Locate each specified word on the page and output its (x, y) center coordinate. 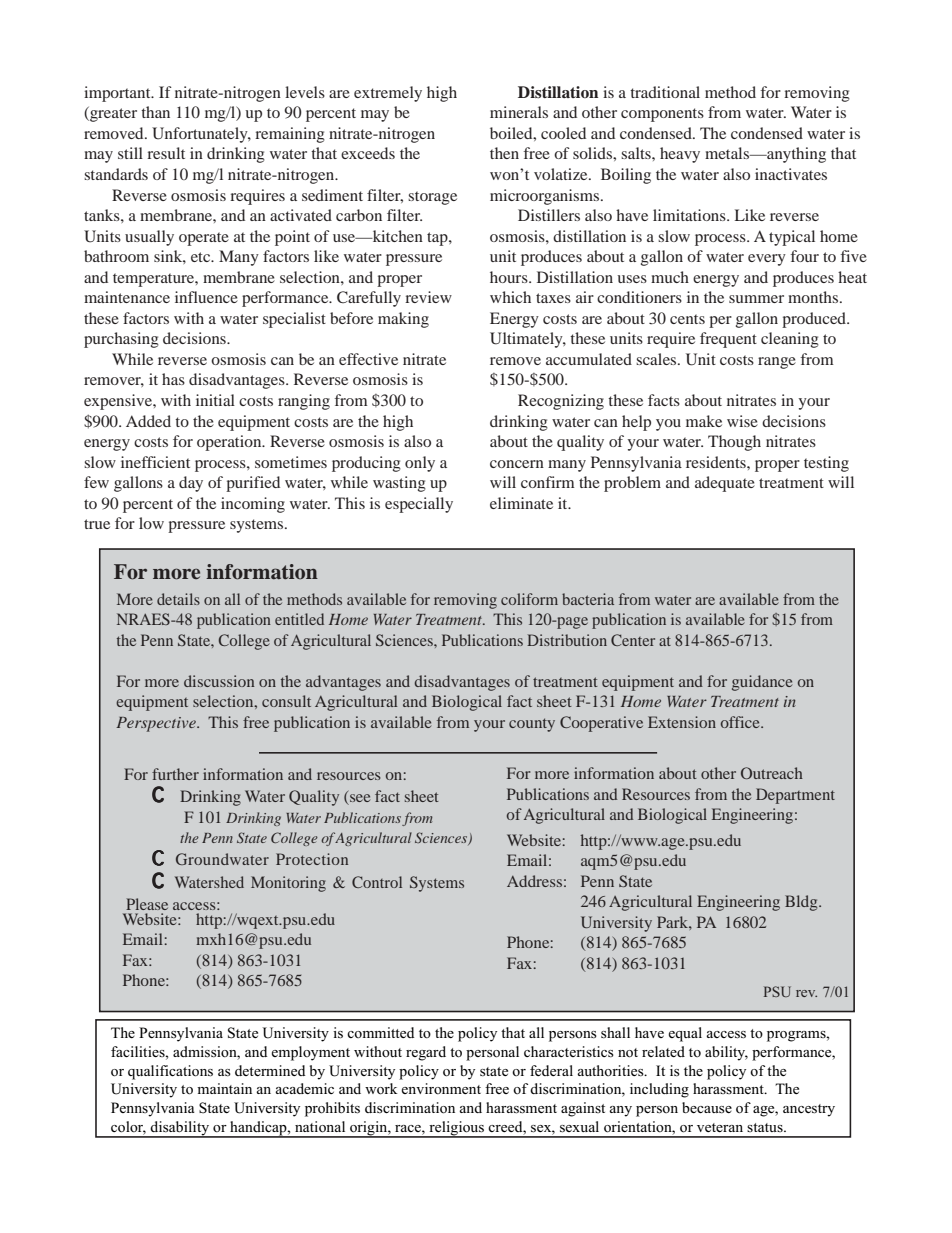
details (178, 599)
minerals (519, 112)
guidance (762, 683)
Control (377, 882)
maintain (224, 1088)
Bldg (802, 903)
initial (215, 400)
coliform (529, 599)
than (155, 112)
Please (147, 904)
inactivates (791, 174)
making (403, 320)
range (777, 363)
